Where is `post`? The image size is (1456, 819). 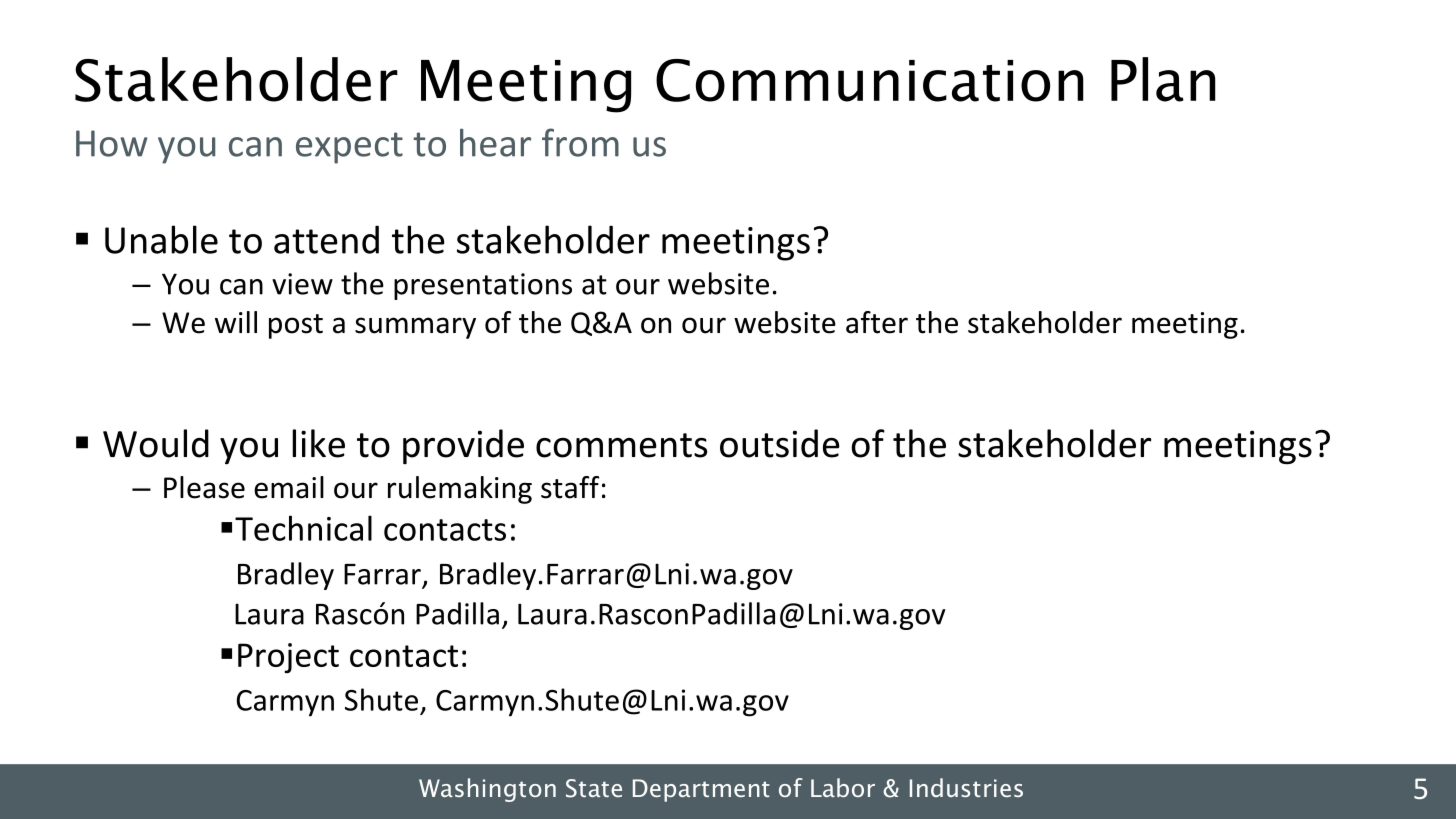 post is located at coordinates (296, 326).
